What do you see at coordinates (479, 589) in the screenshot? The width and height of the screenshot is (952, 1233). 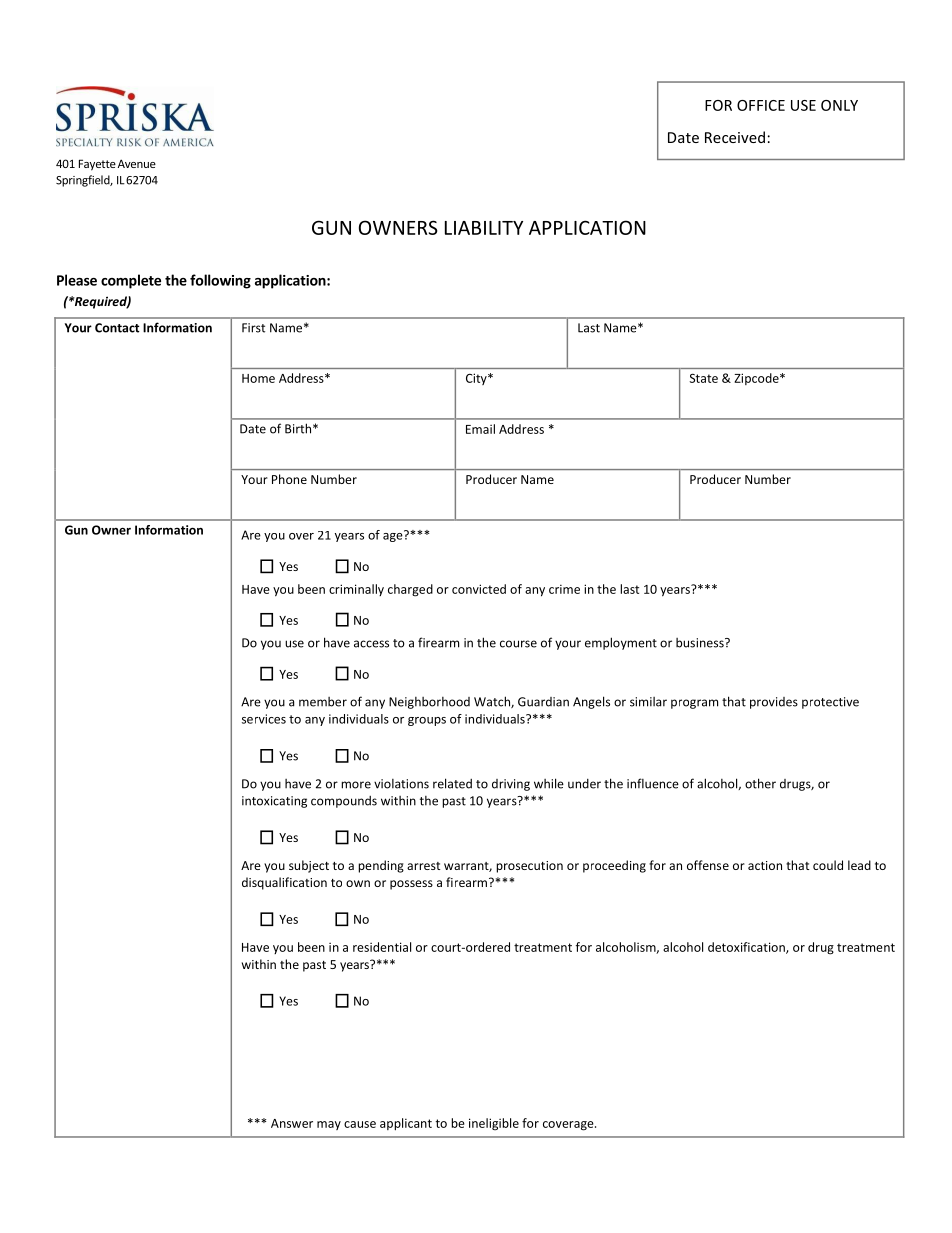 I see `convicted` at bounding box center [479, 589].
